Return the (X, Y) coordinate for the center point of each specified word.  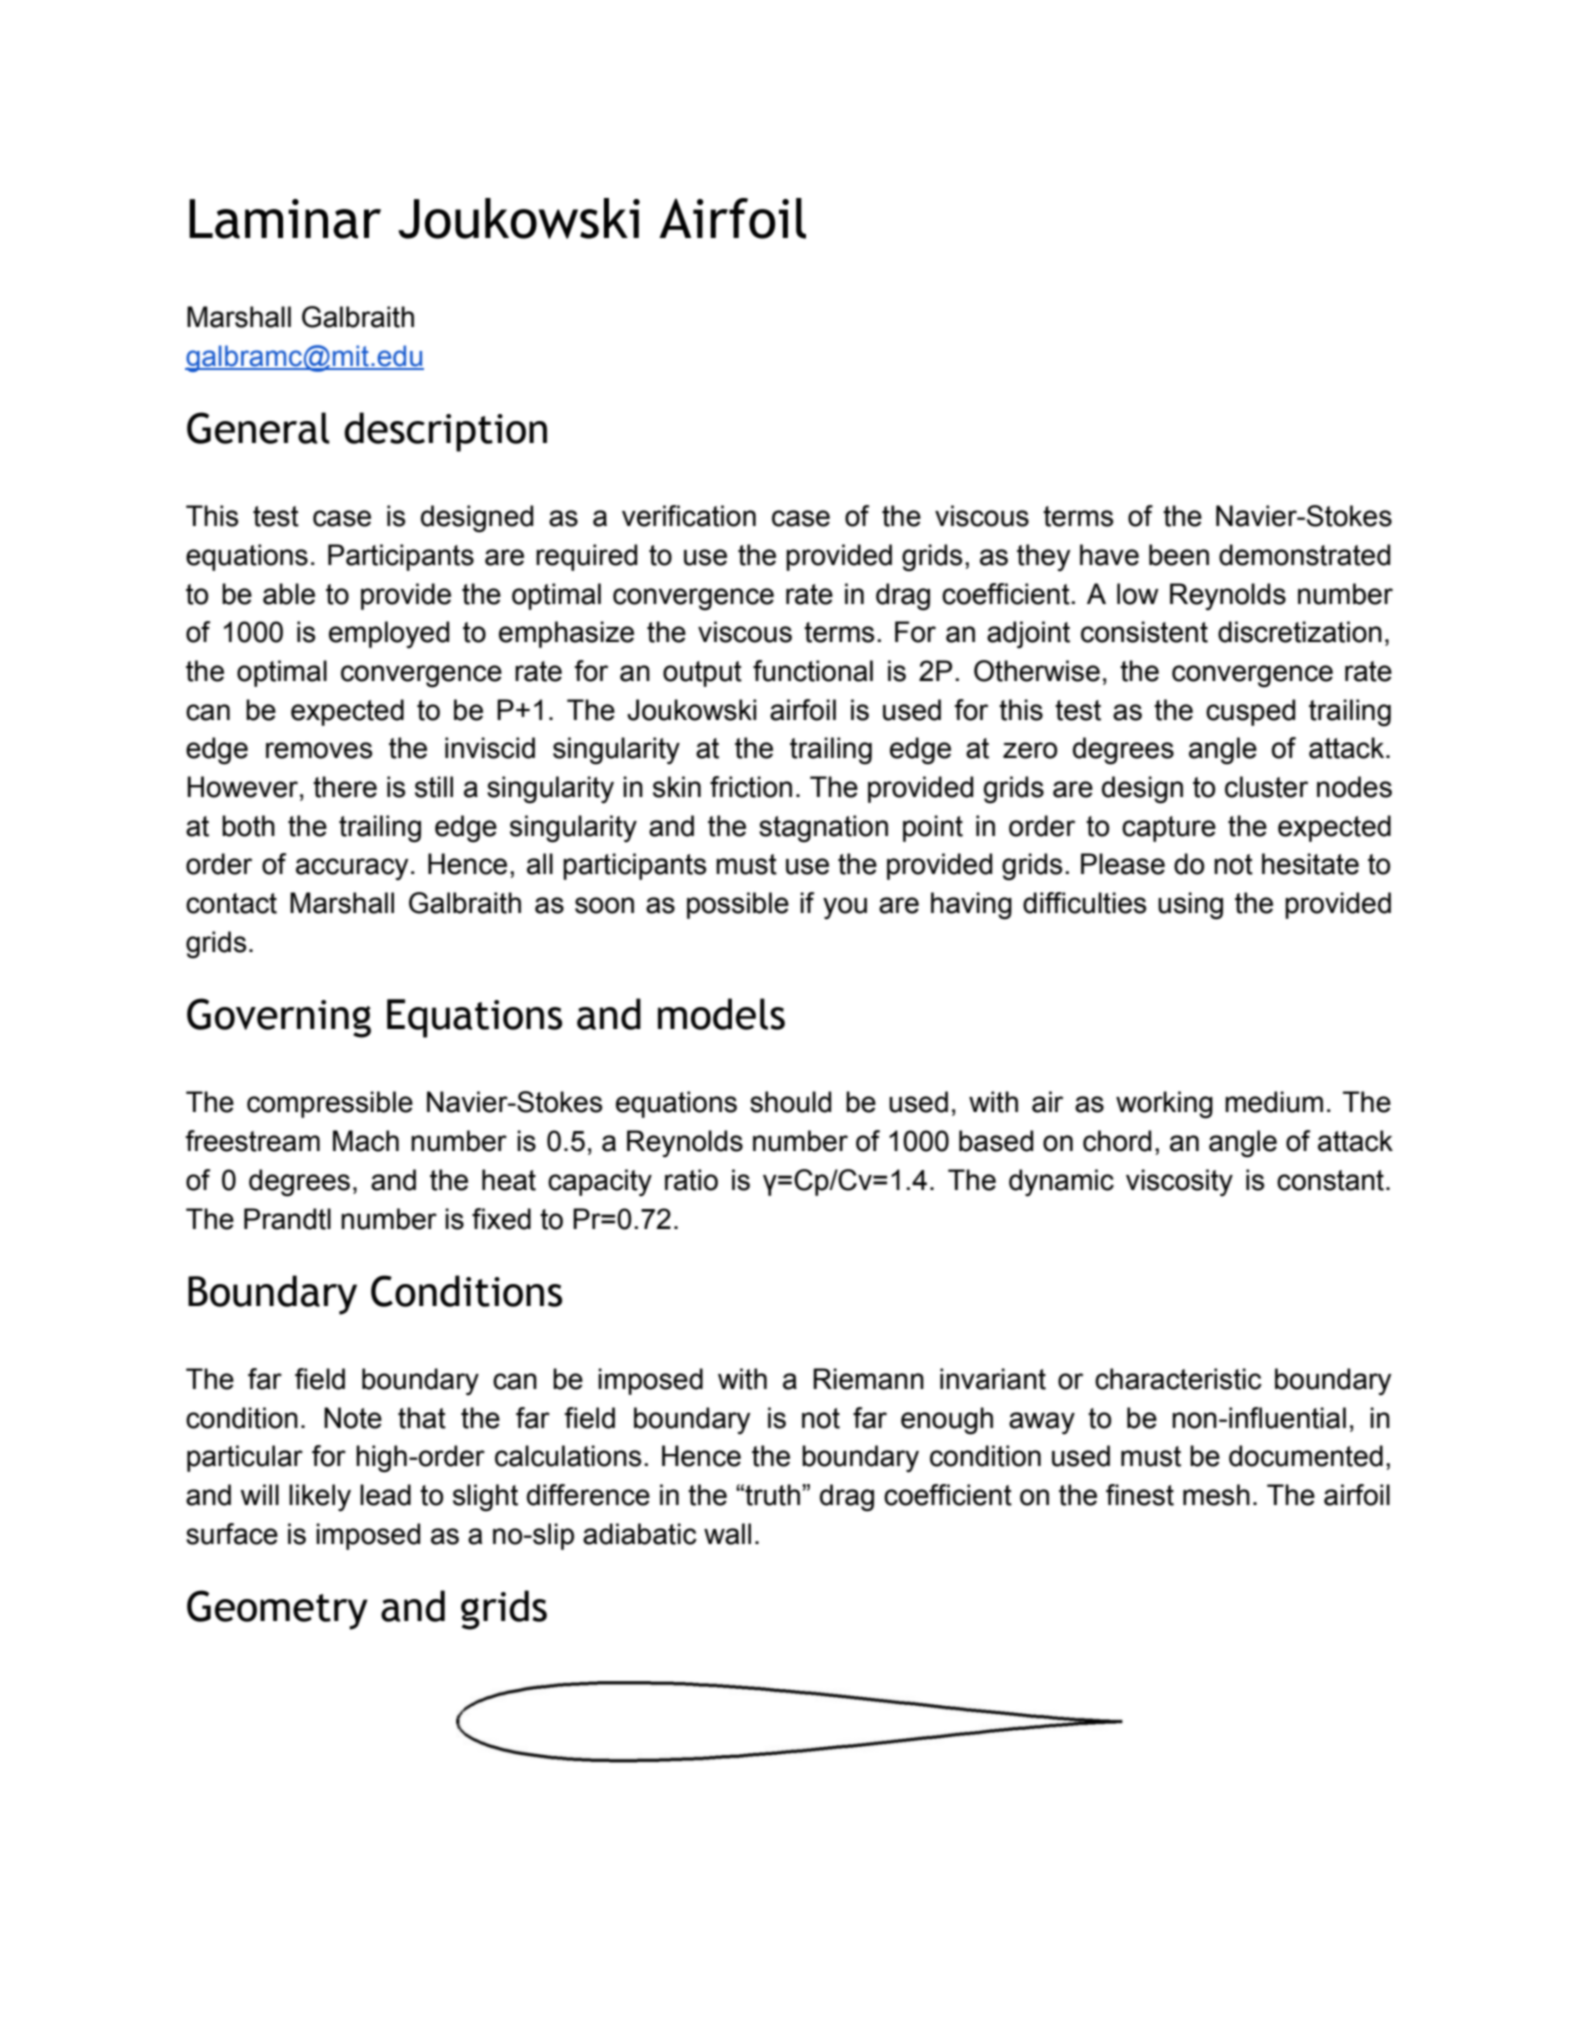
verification (689, 516)
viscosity (1179, 1182)
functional (813, 671)
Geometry (277, 1610)
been (1179, 555)
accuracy (352, 869)
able (289, 594)
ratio (691, 1180)
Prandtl (287, 1219)
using (1190, 906)
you (845, 908)
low (1138, 594)
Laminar (285, 219)
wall (727, 1534)
